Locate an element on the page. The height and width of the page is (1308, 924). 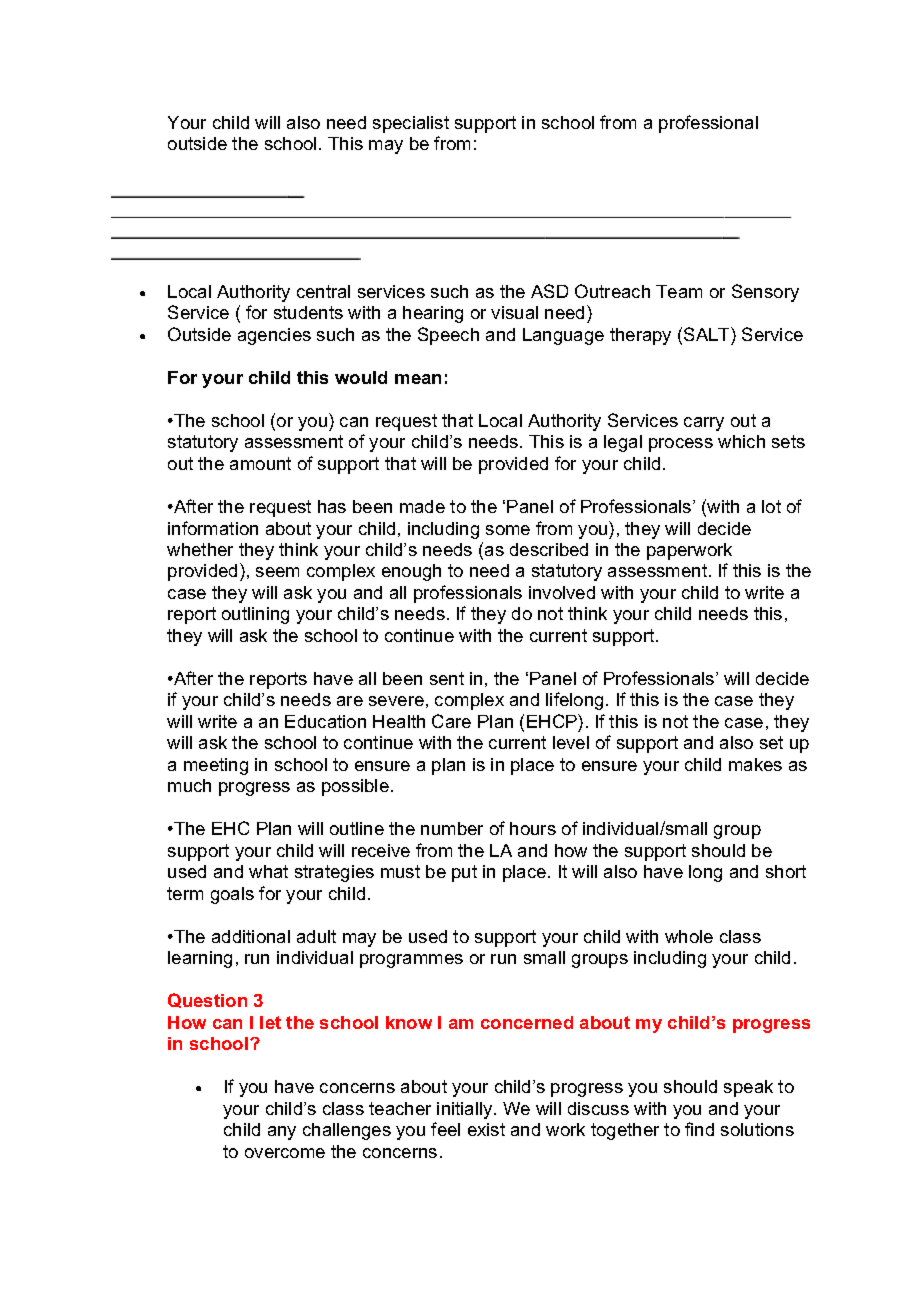
Team is located at coordinates (679, 291).
